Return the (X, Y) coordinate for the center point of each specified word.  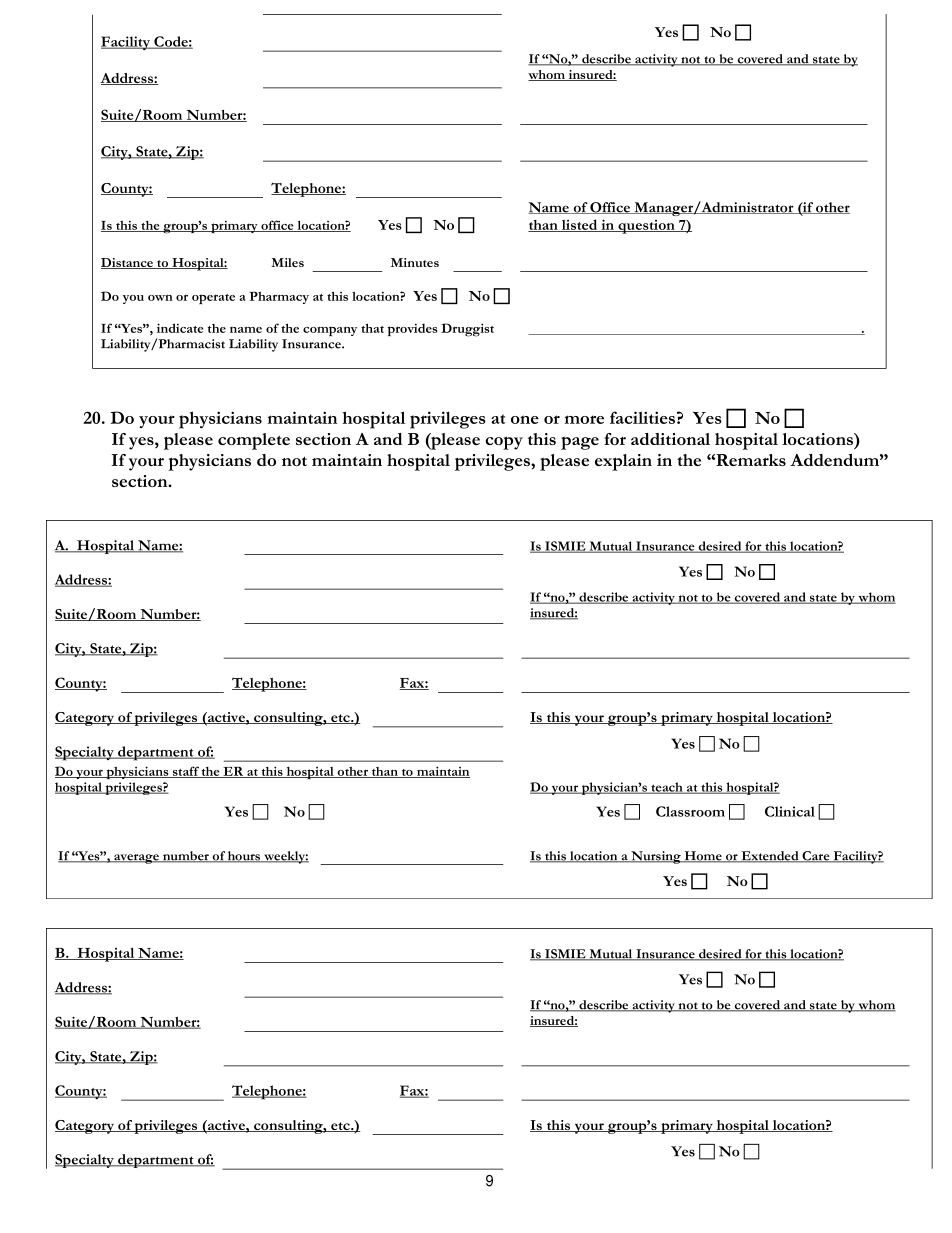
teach (667, 788)
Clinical (790, 811)
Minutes (415, 262)
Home (703, 857)
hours (244, 857)
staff (186, 772)
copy (504, 443)
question (646, 227)
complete (254, 441)
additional (670, 439)
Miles (287, 262)
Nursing (656, 857)
